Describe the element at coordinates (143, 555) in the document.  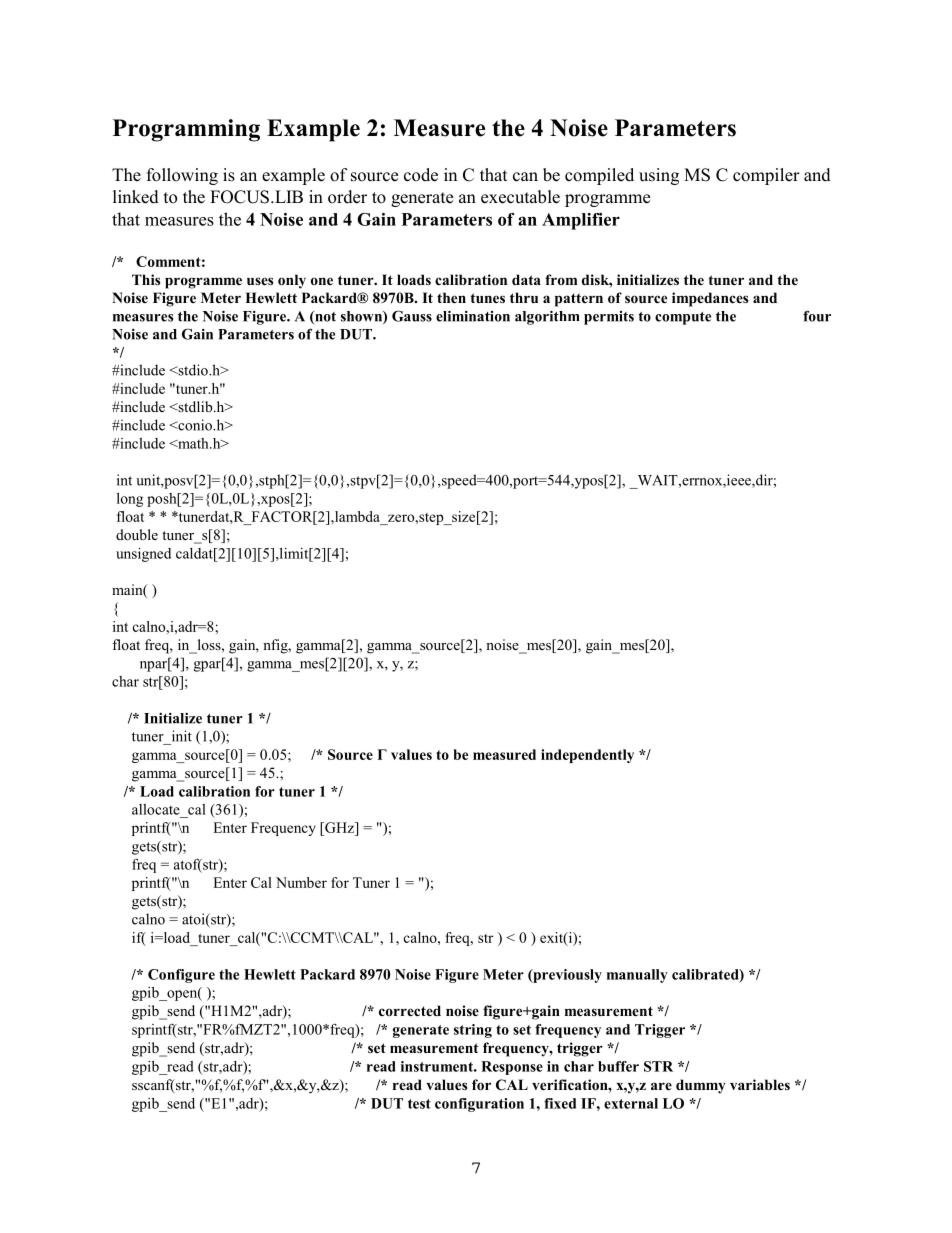
I see `unsigned` at that location.
